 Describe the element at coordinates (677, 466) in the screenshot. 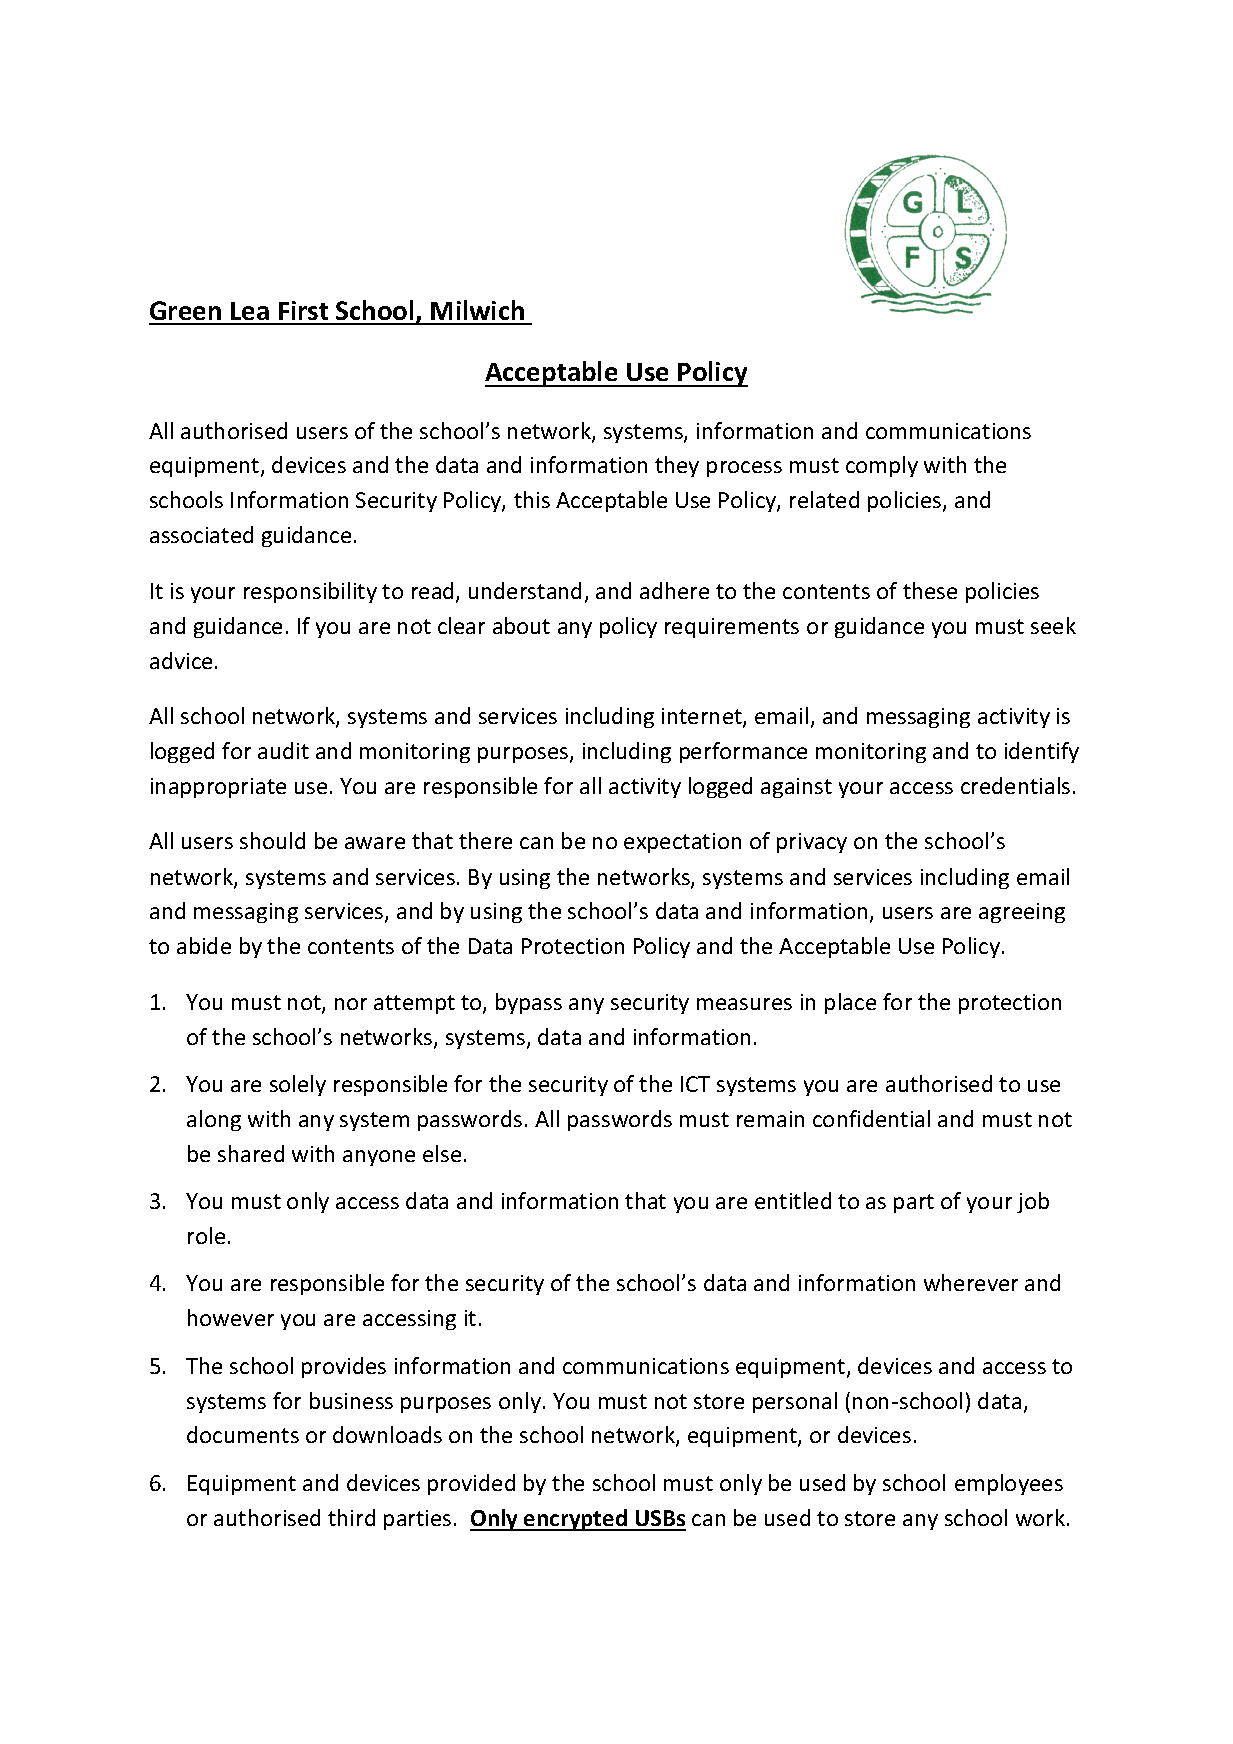

I see `they` at that location.
